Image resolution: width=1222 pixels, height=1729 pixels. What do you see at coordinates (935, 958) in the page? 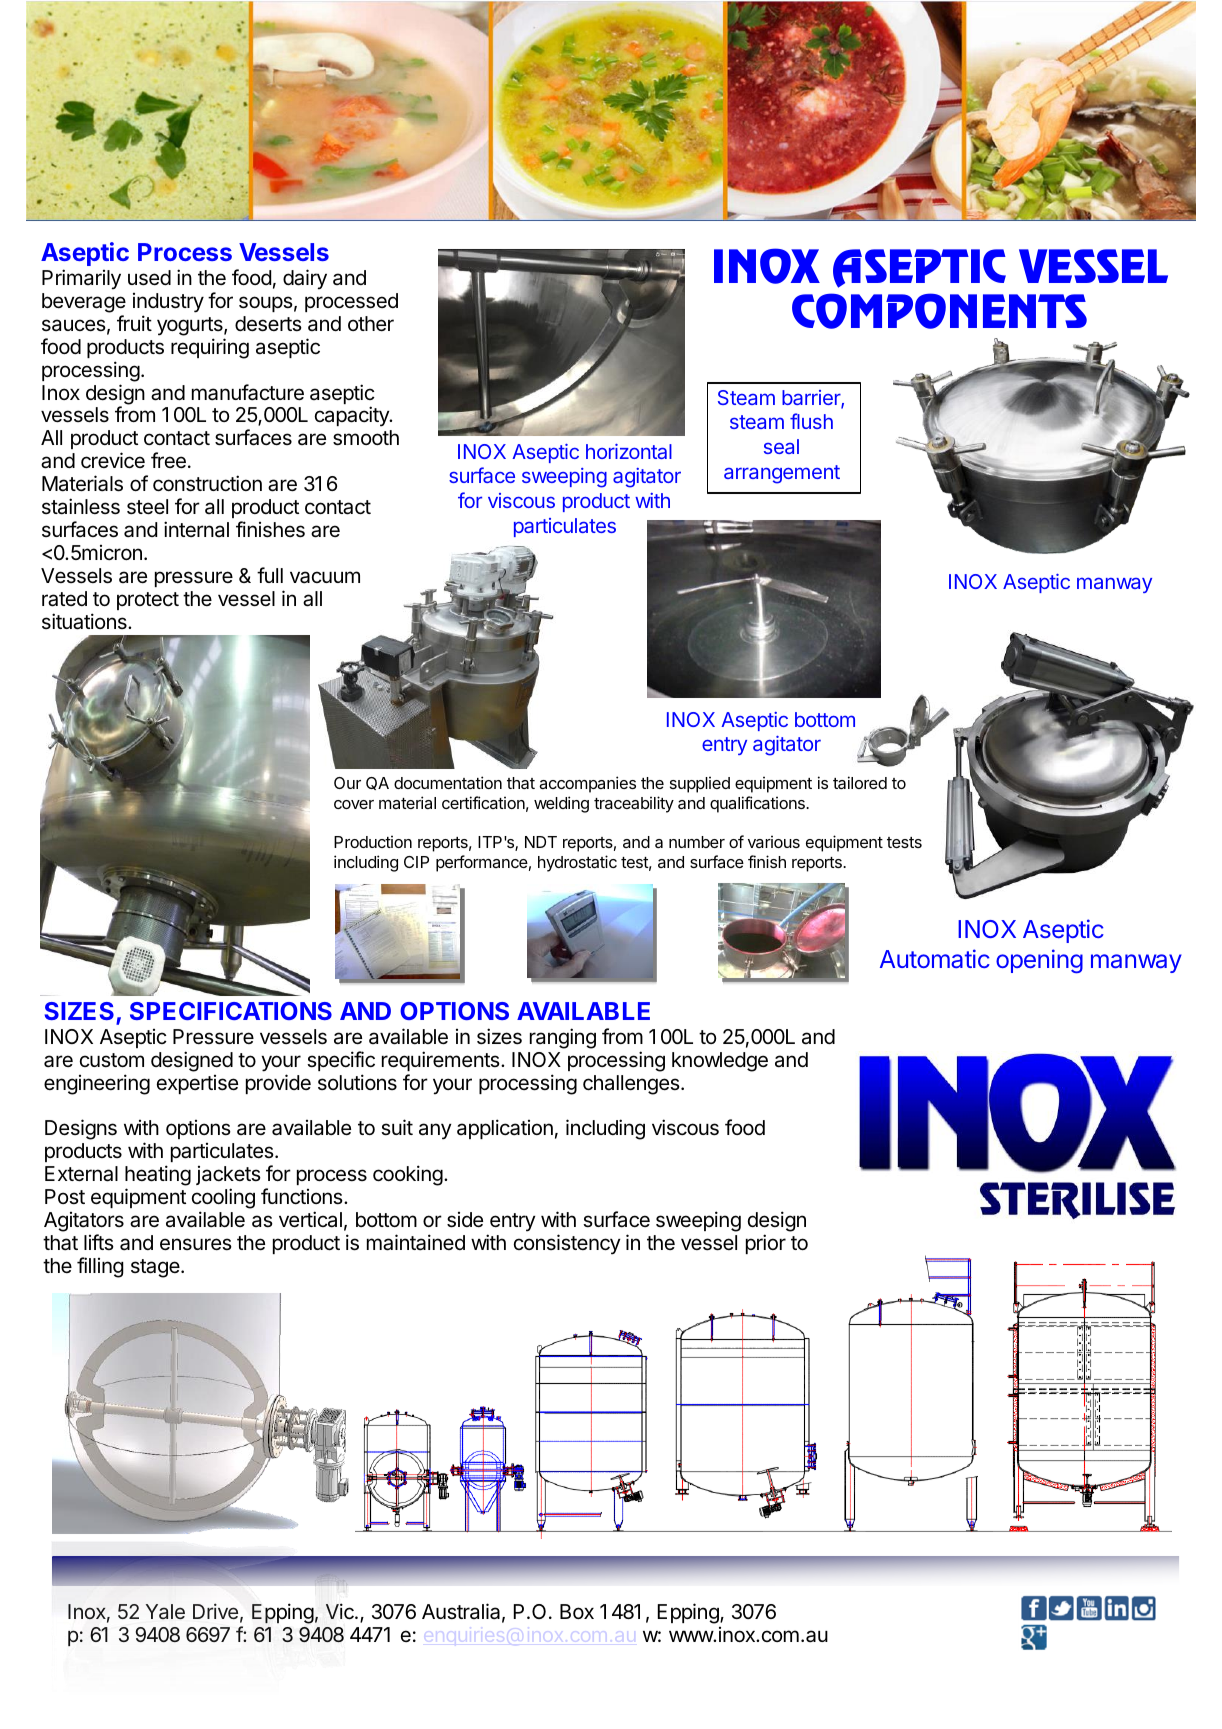
I see `Automatic` at bounding box center [935, 958].
